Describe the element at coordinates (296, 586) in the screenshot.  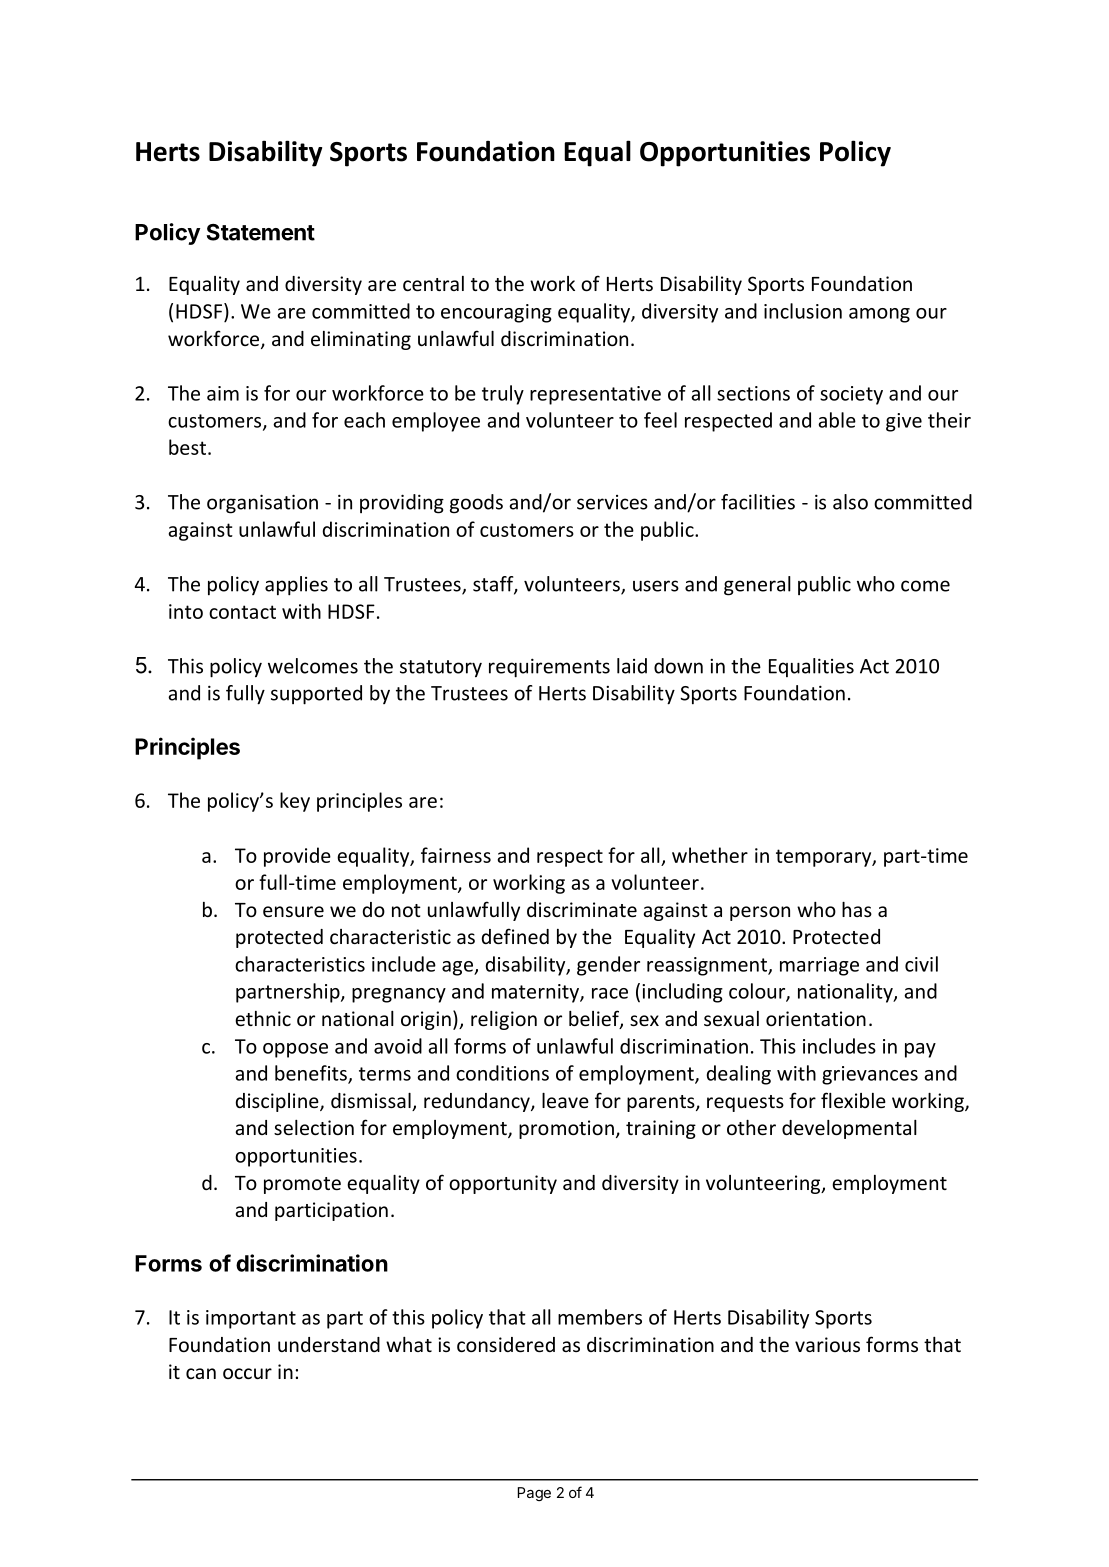
I see `applies` at that location.
